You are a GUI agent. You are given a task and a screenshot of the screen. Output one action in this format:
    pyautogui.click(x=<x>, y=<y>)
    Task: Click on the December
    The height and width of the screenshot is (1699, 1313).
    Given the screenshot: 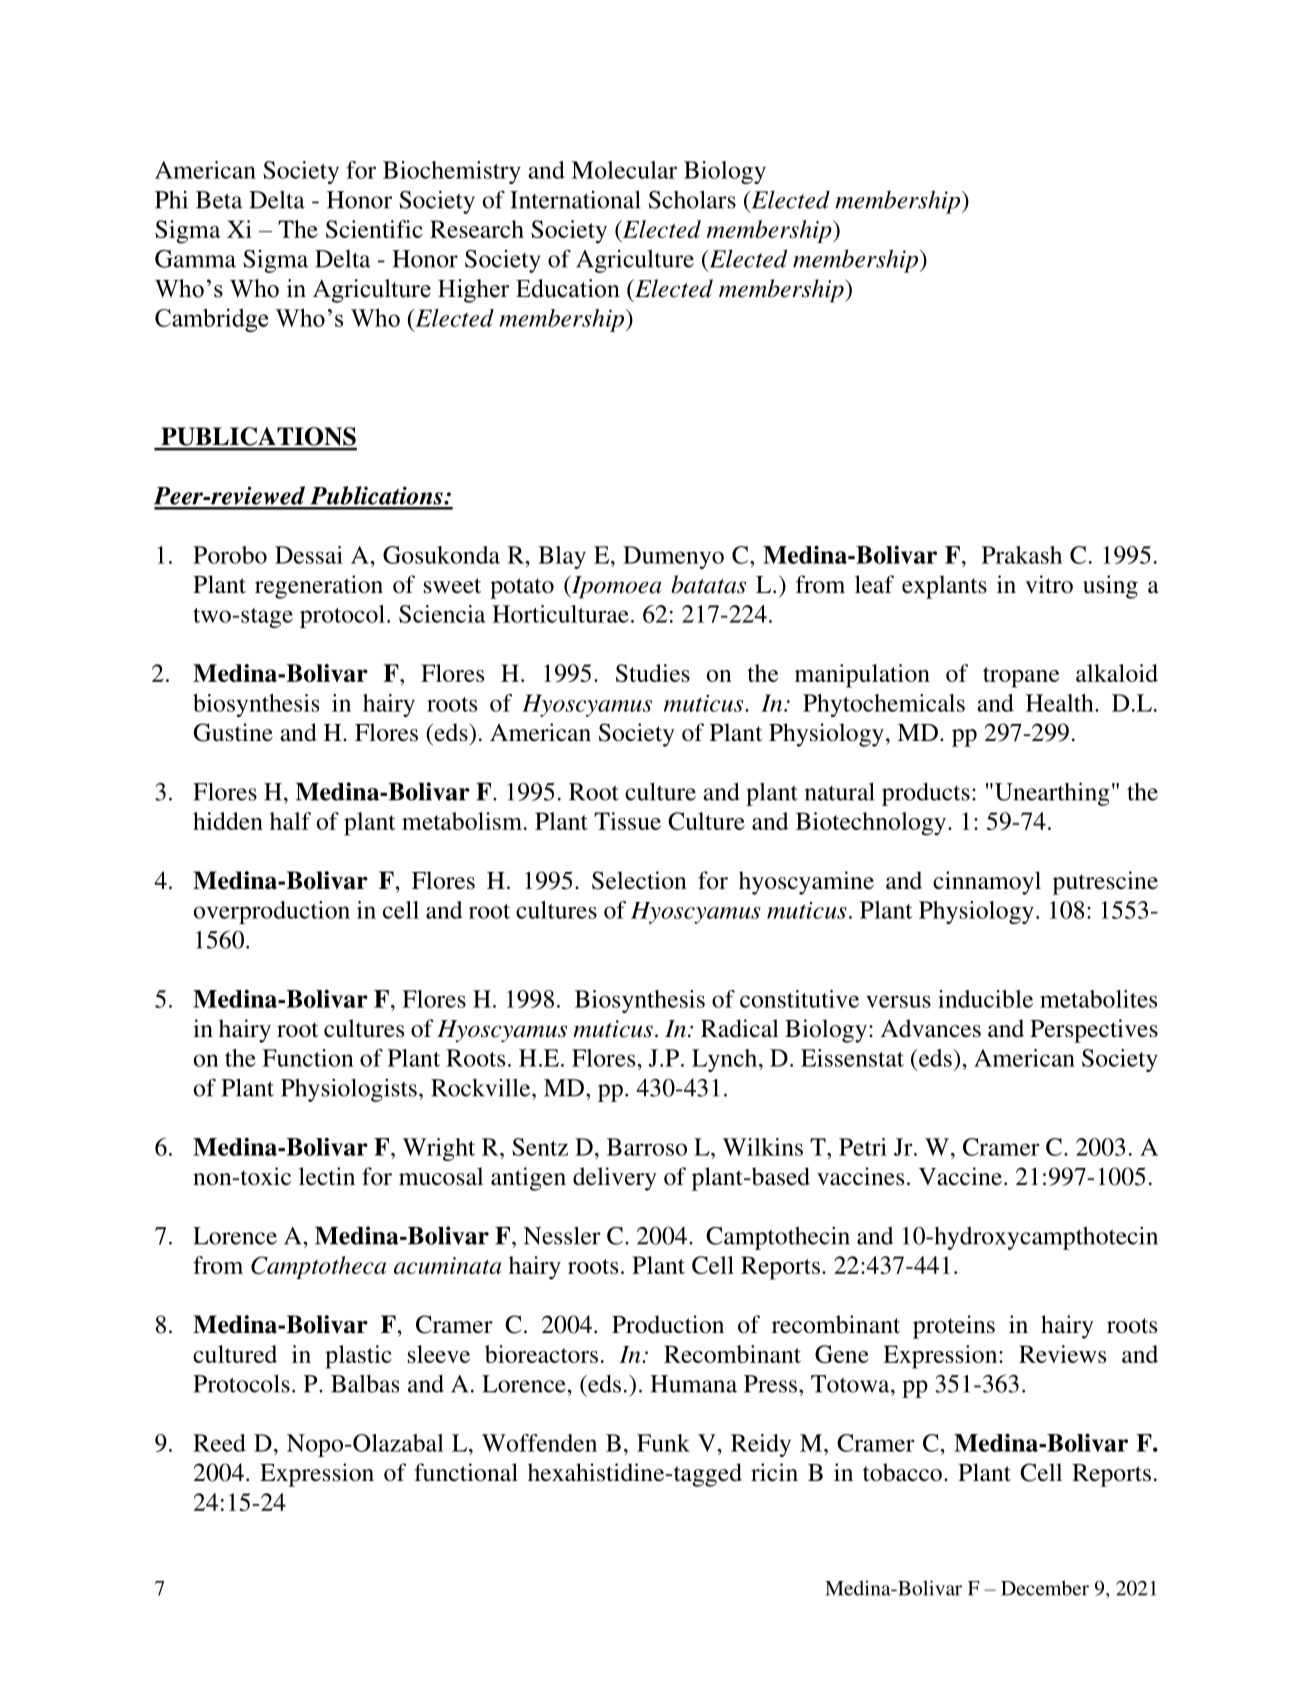 What is the action you would take?
    pyautogui.click(x=1045, y=1588)
